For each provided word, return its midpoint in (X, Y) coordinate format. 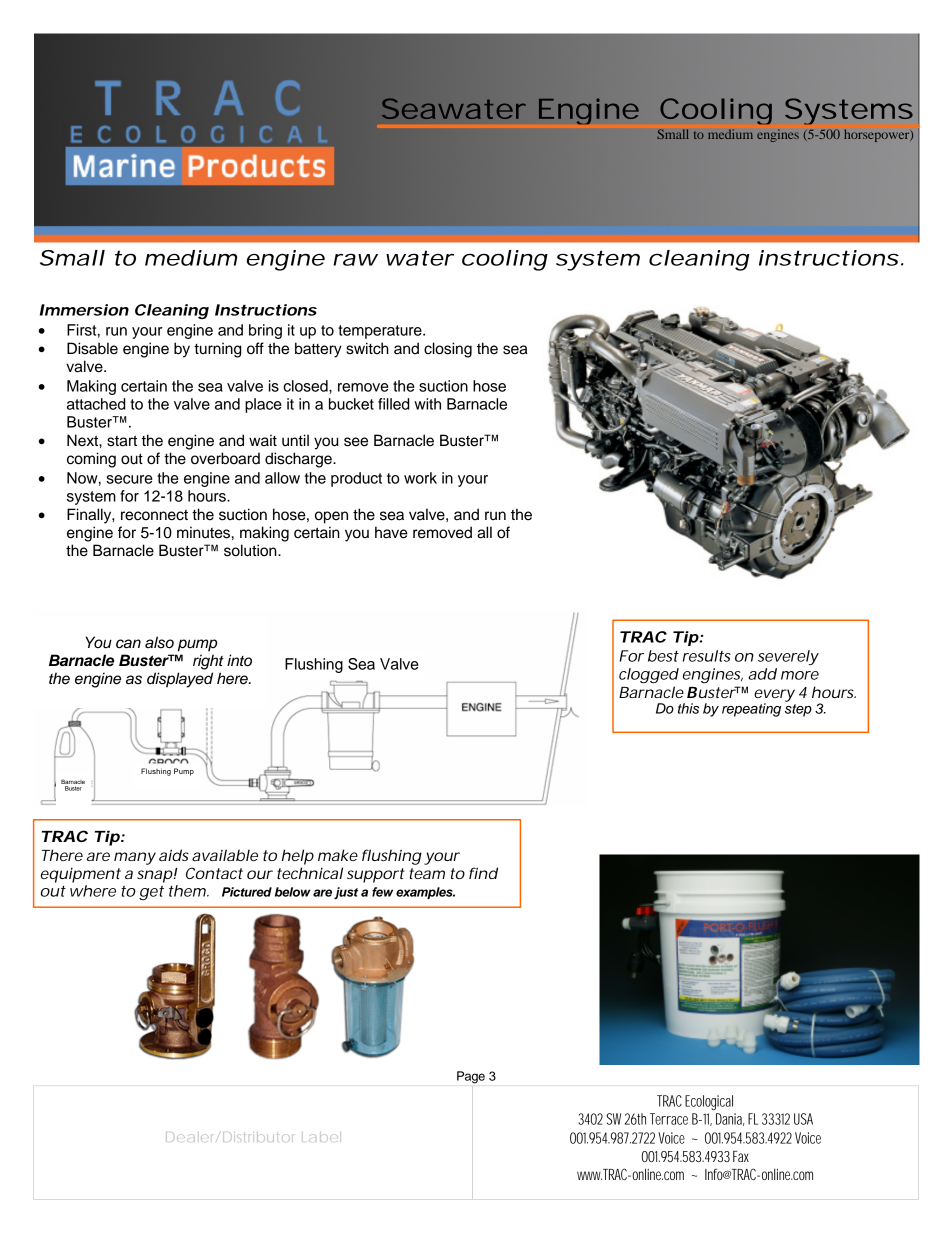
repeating (751, 710)
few (382, 892)
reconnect (154, 515)
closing (448, 350)
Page (471, 1077)
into (239, 660)
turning (217, 350)
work (420, 478)
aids (174, 855)
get (151, 893)
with (427, 404)
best (663, 656)
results (707, 656)
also (159, 642)
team (427, 873)
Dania (730, 1119)
